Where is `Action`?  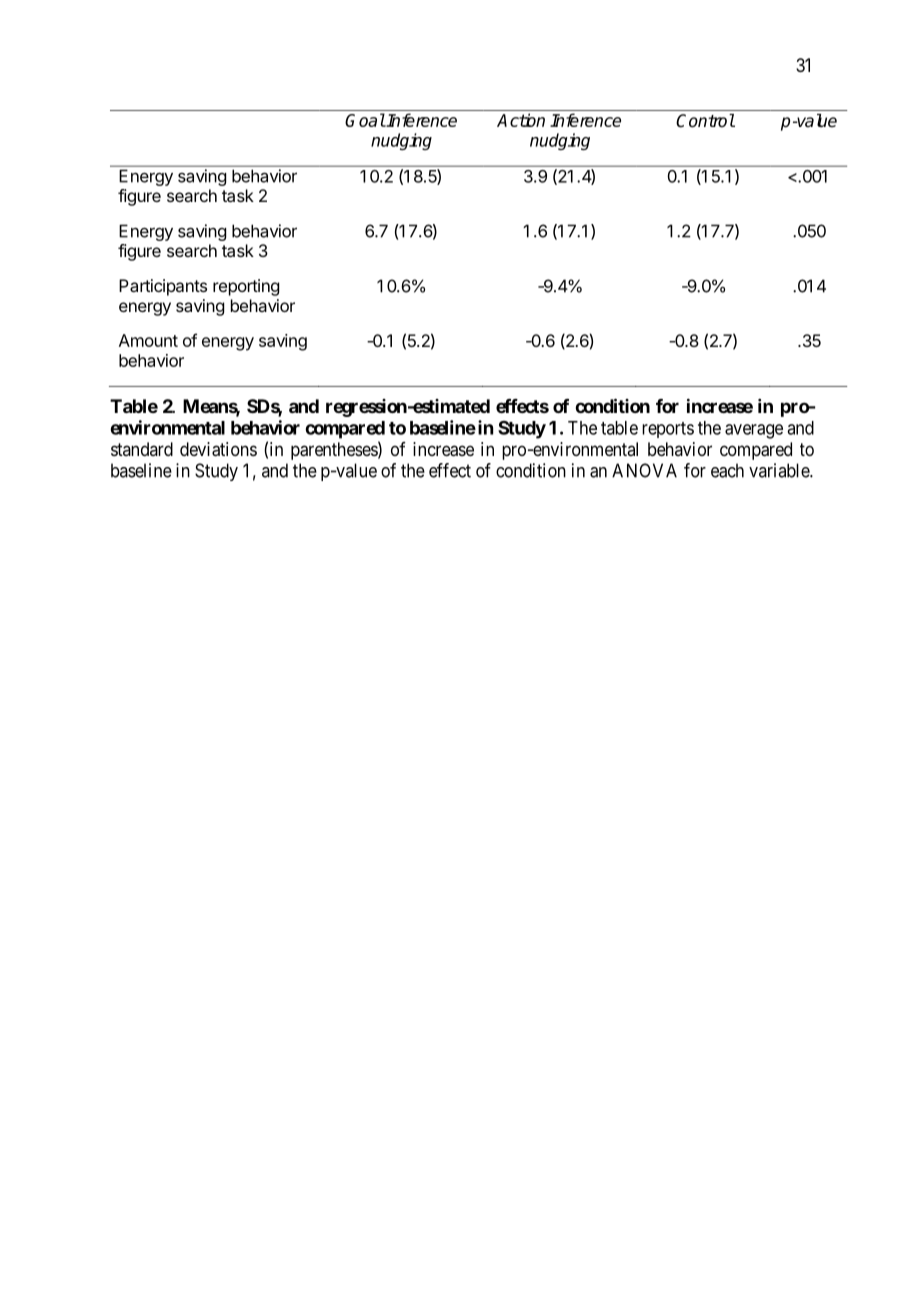
Action is located at coordinates (521, 120).
